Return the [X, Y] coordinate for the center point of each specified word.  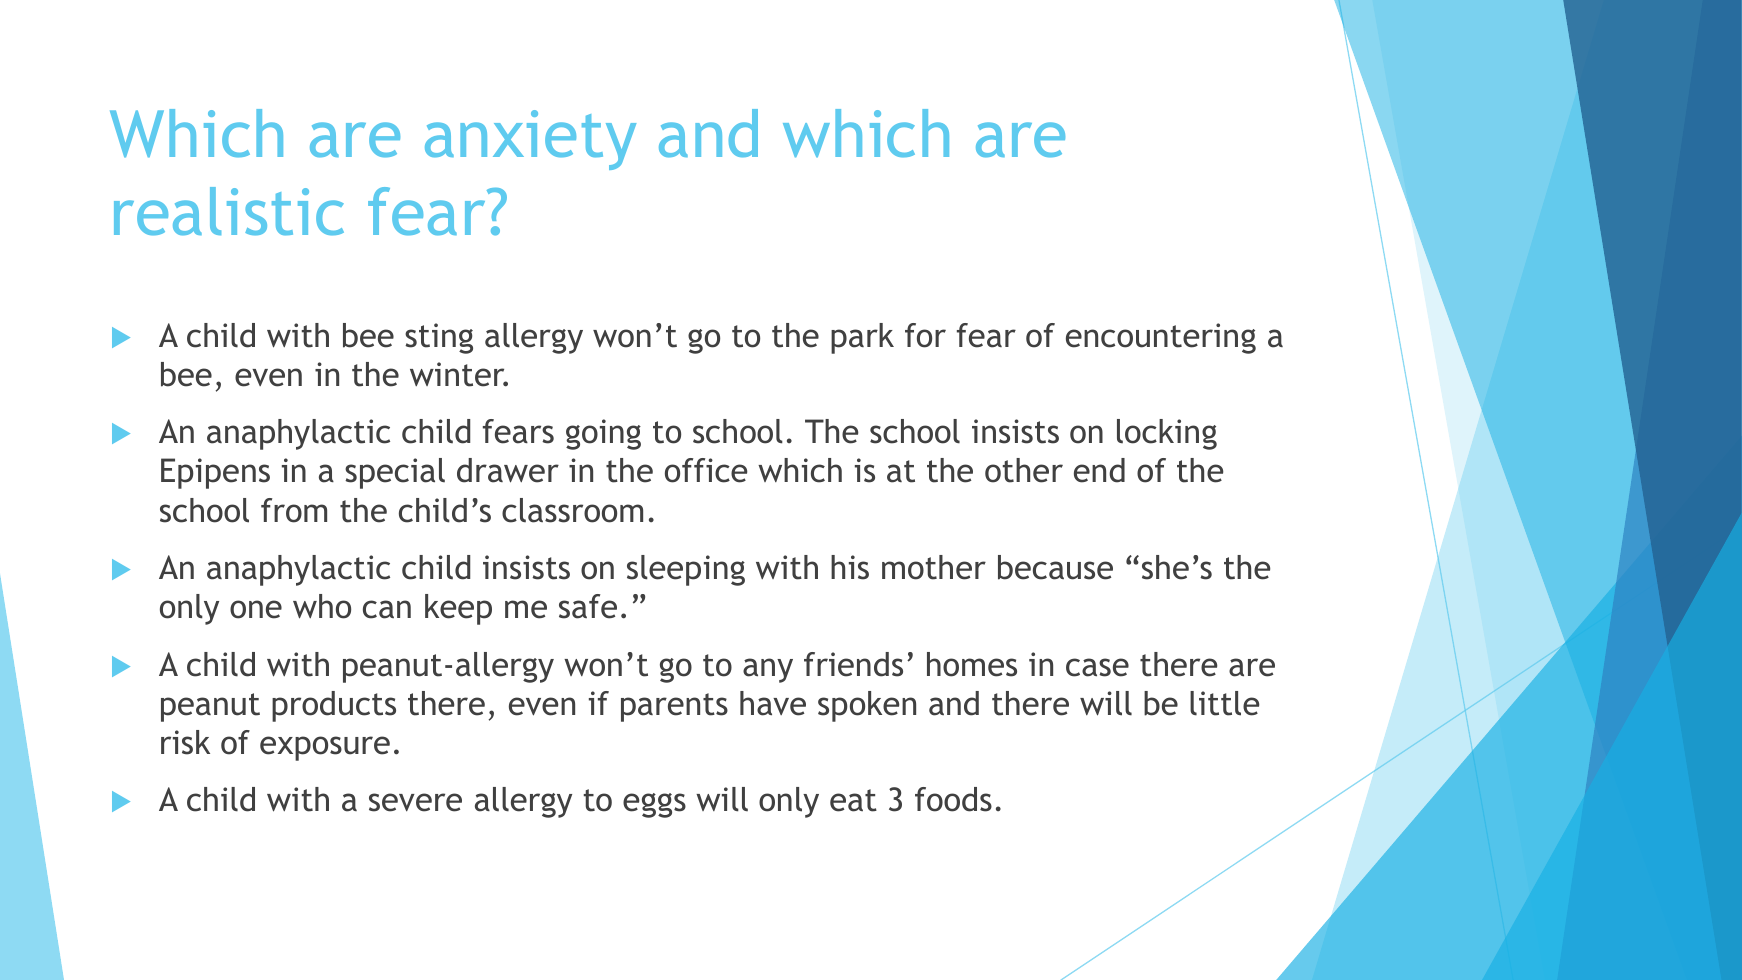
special [395, 473]
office [706, 470]
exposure [325, 748]
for [925, 335]
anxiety [530, 140]
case [1097, 667]
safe [588, 606]
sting [439, 338]
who [322, 606]
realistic [229, 211]
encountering [1161, 338]
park [862, 338]
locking [1167, 434]
